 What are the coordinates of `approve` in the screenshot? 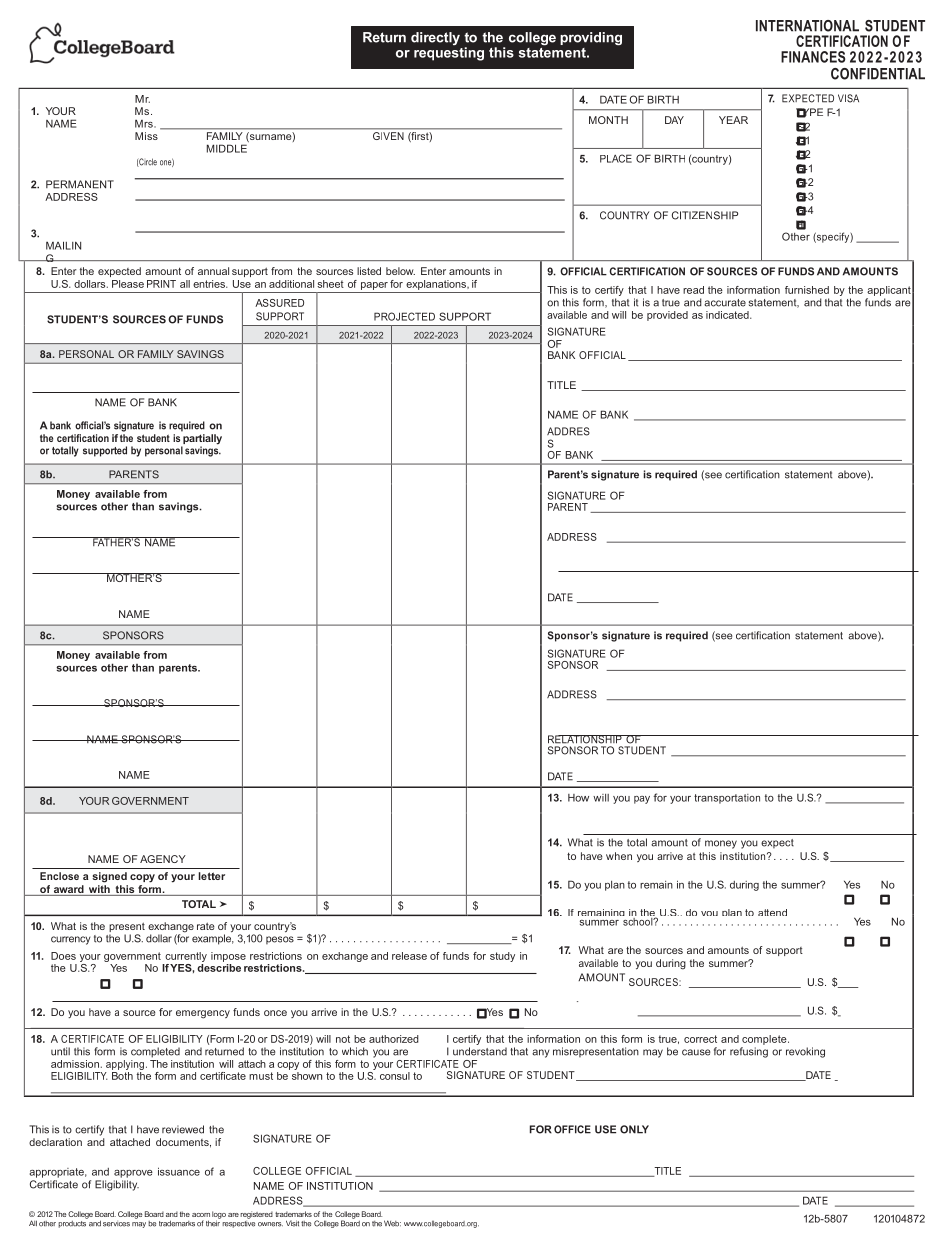 It's located at (133, 1174).
